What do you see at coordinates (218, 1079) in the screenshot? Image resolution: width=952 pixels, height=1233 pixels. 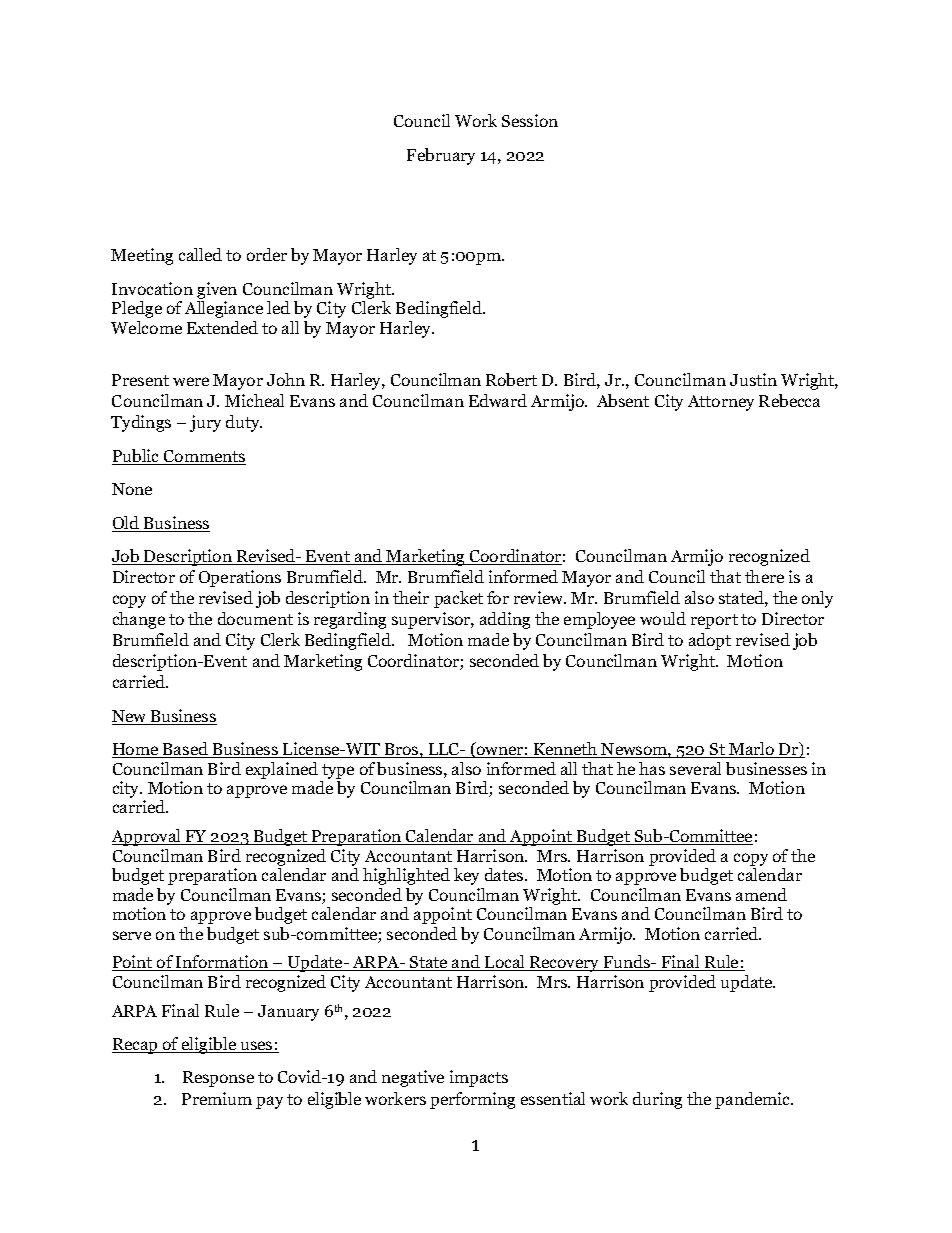 I see `Response` at bounding box center [218, 1079].
